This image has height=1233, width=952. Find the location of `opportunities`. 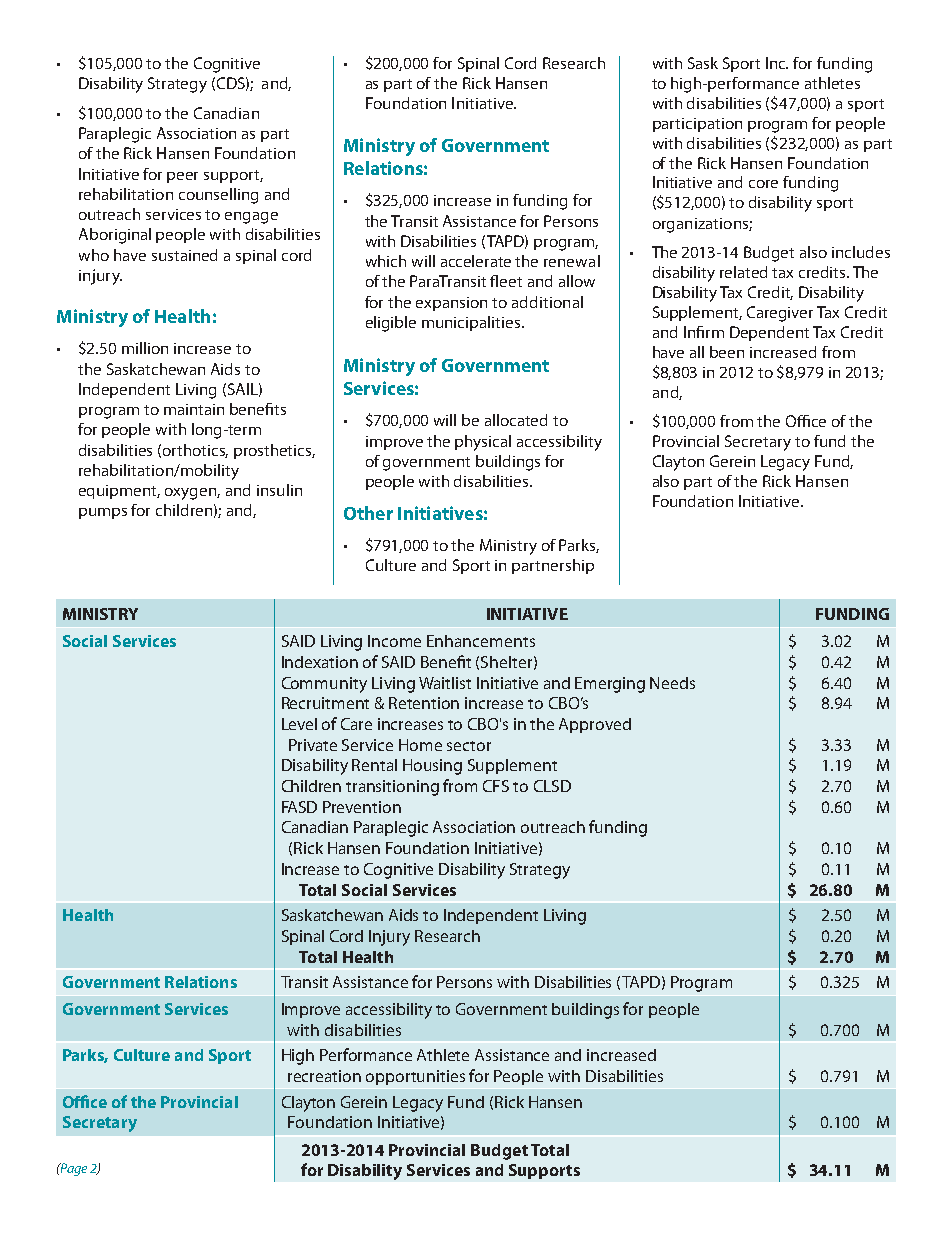

opportunities is located at coordinates (415, 1077).
